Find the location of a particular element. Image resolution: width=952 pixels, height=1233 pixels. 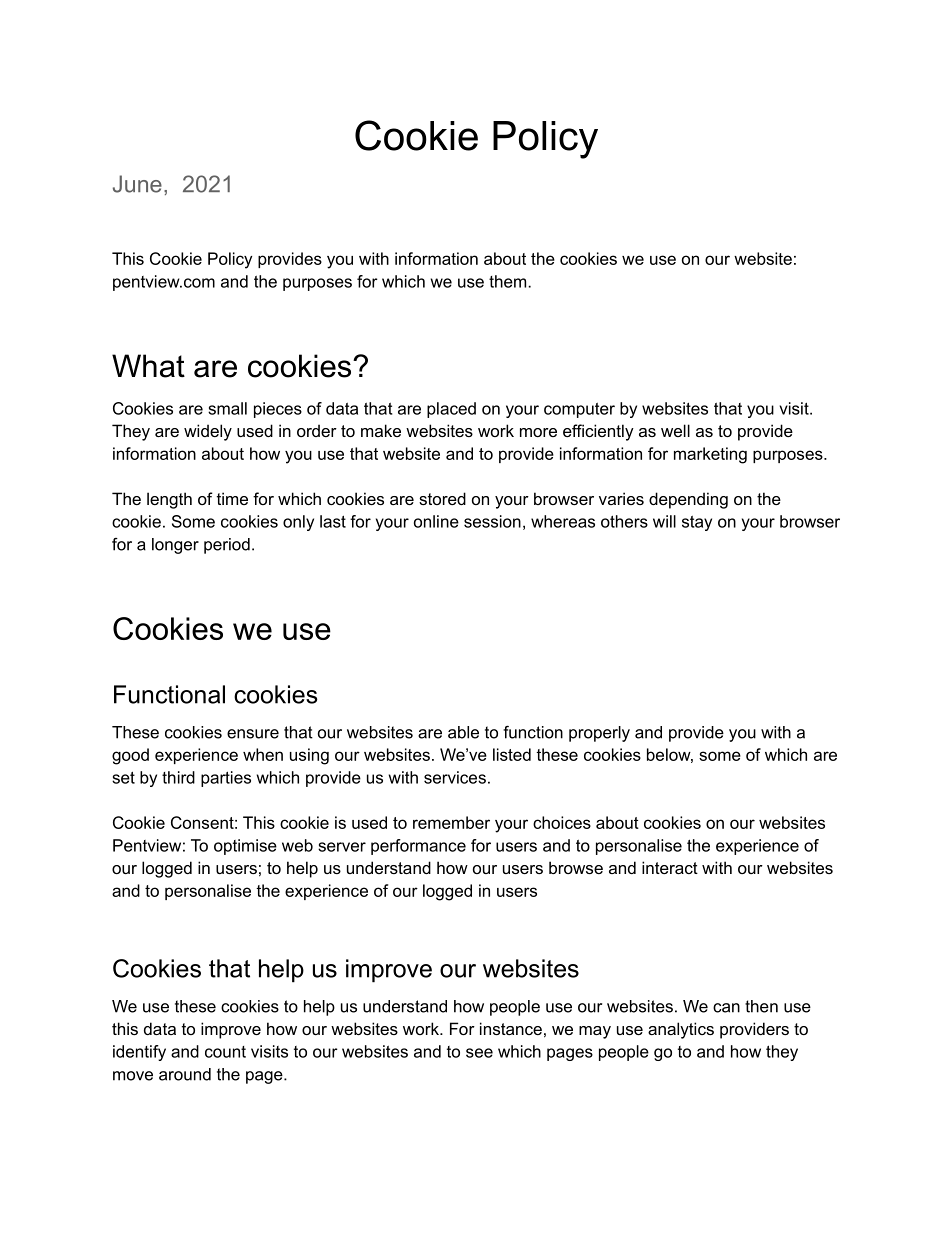

properly is located at coordinates (599, 734).
